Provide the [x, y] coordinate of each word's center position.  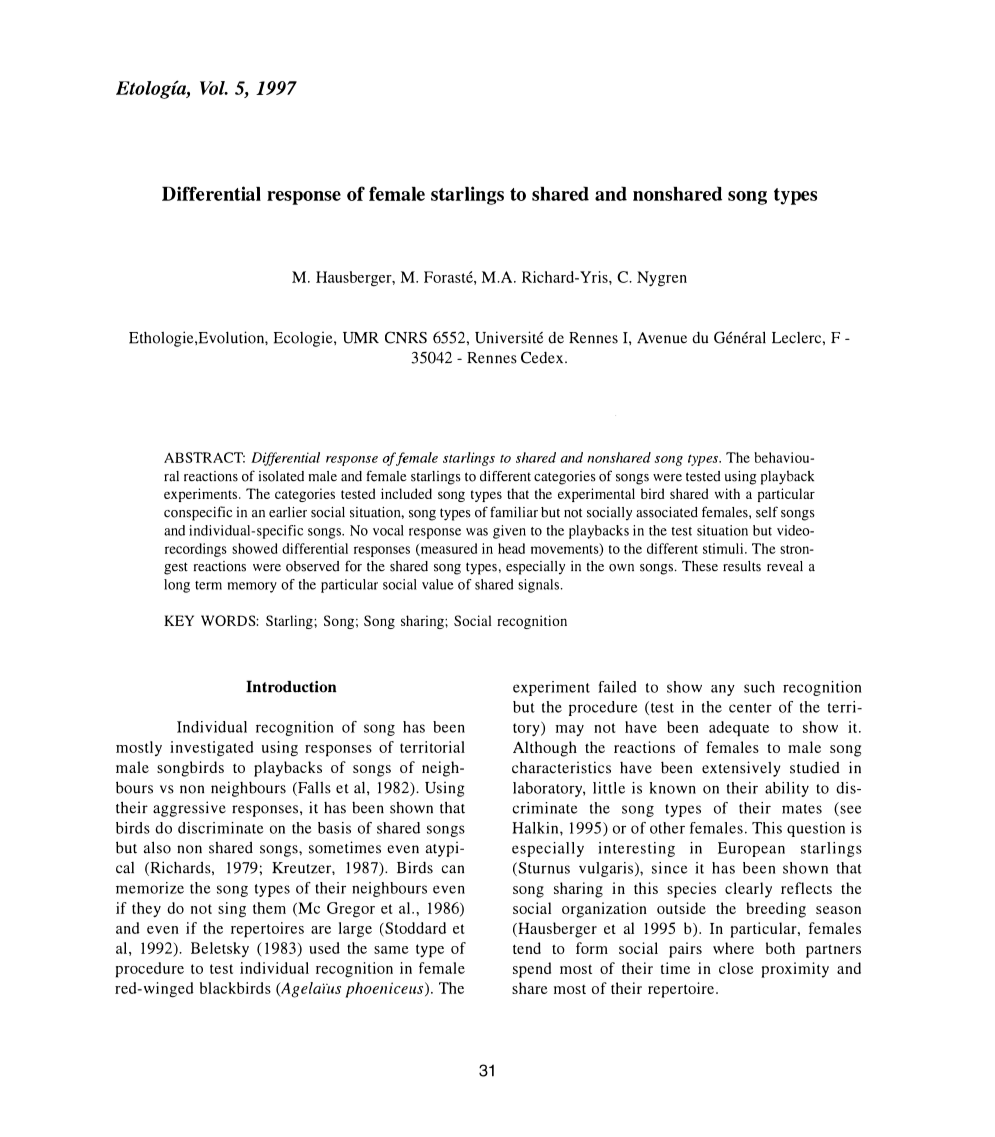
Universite [509, 337]
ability [787, 789]
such [759, 687]
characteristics [561, 767]
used [324, 948]
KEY [179, 620]
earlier [288, 512]
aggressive [189, 809]
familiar [514, 512]
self [767, 512]
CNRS [406, 337]
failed [617, 687]
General [740, 337]
